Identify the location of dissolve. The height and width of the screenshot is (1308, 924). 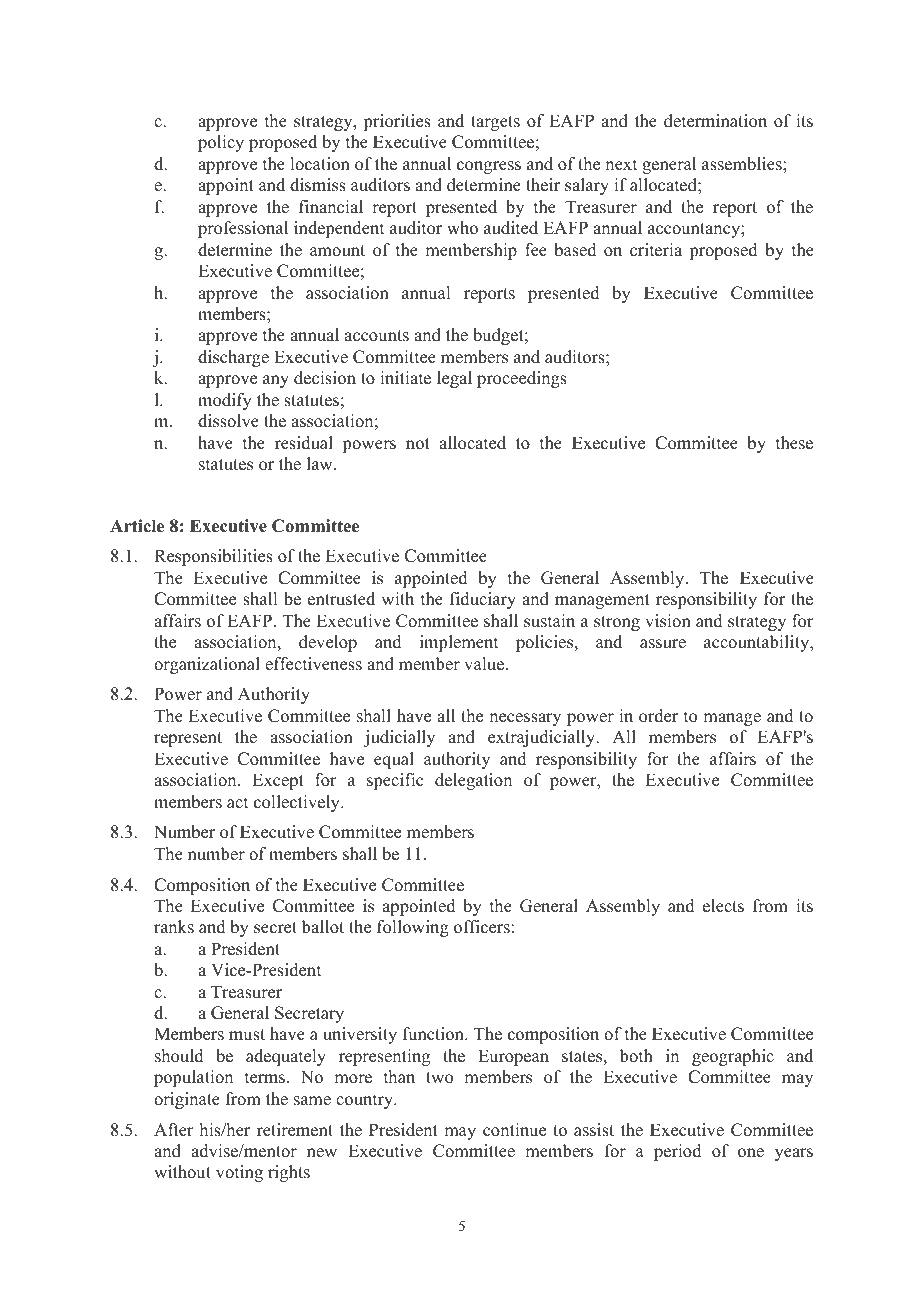
(228, 421).
